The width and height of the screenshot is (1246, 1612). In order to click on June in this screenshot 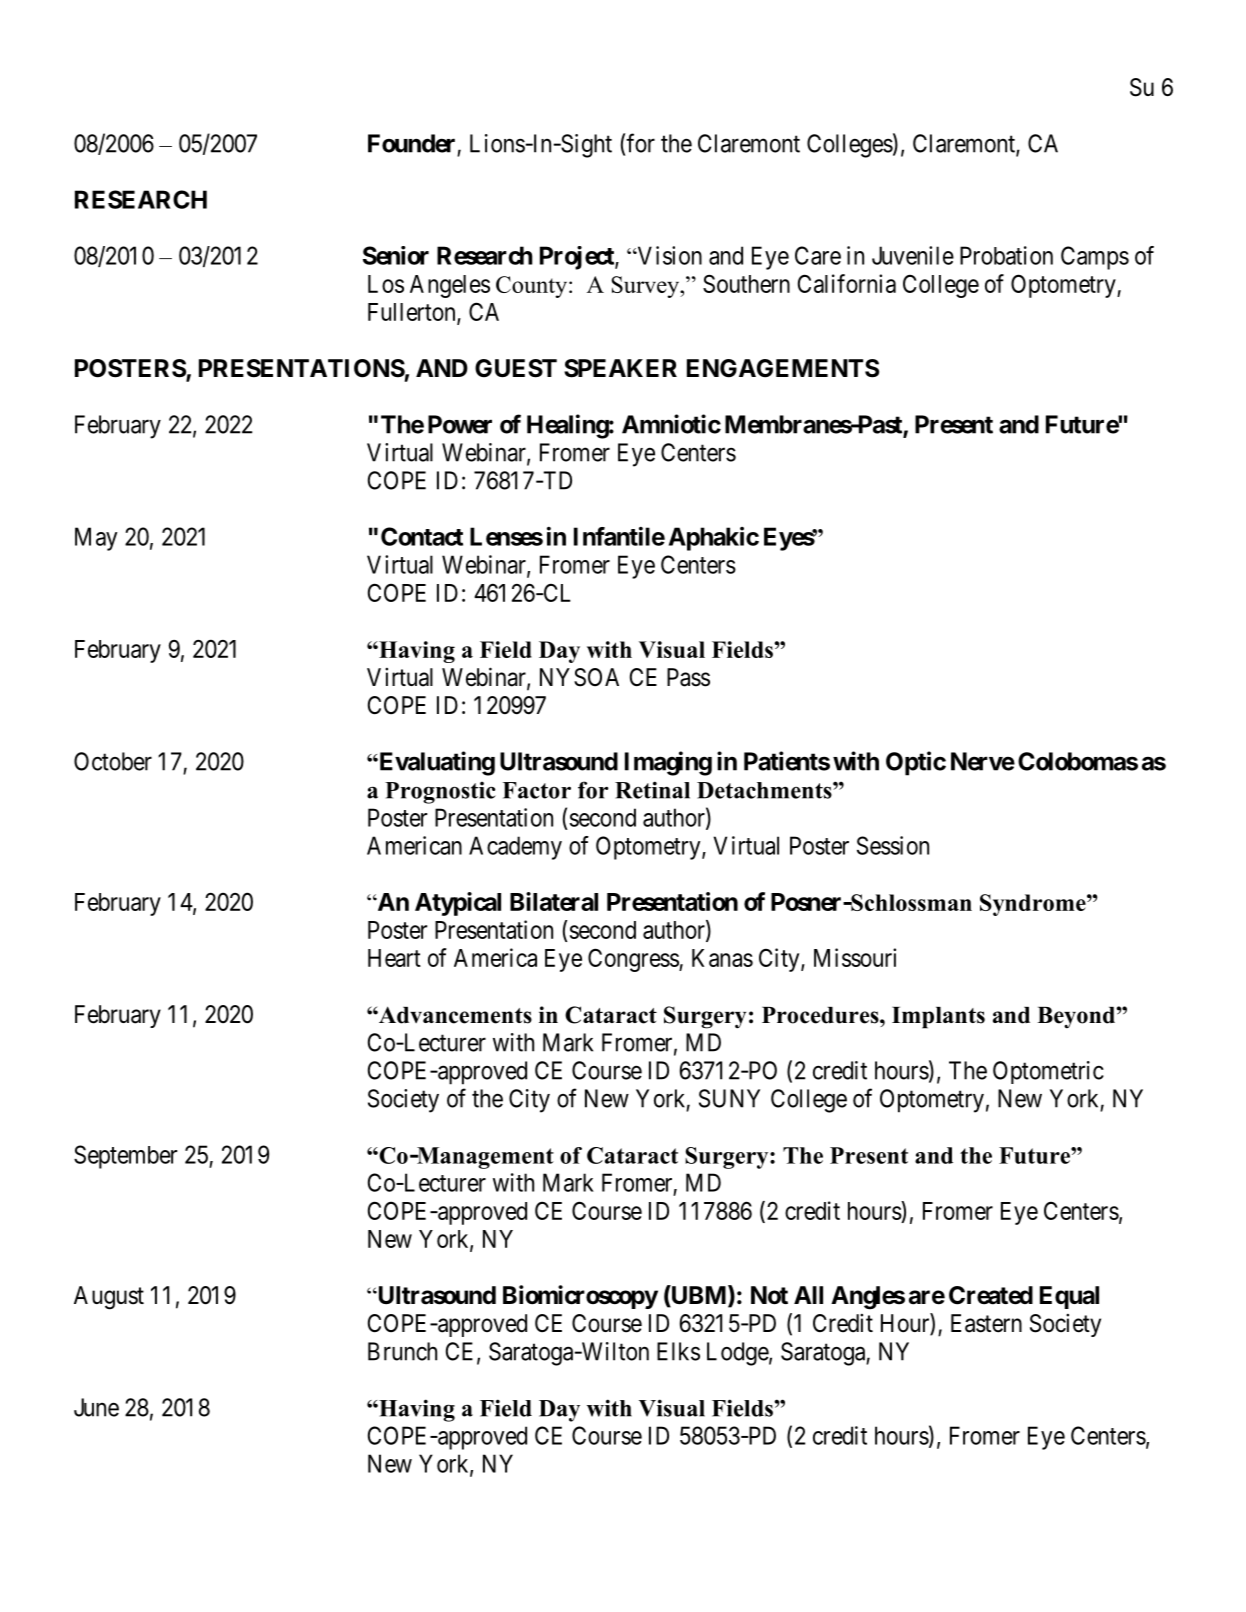, I will do `click(96, 1407)`.
